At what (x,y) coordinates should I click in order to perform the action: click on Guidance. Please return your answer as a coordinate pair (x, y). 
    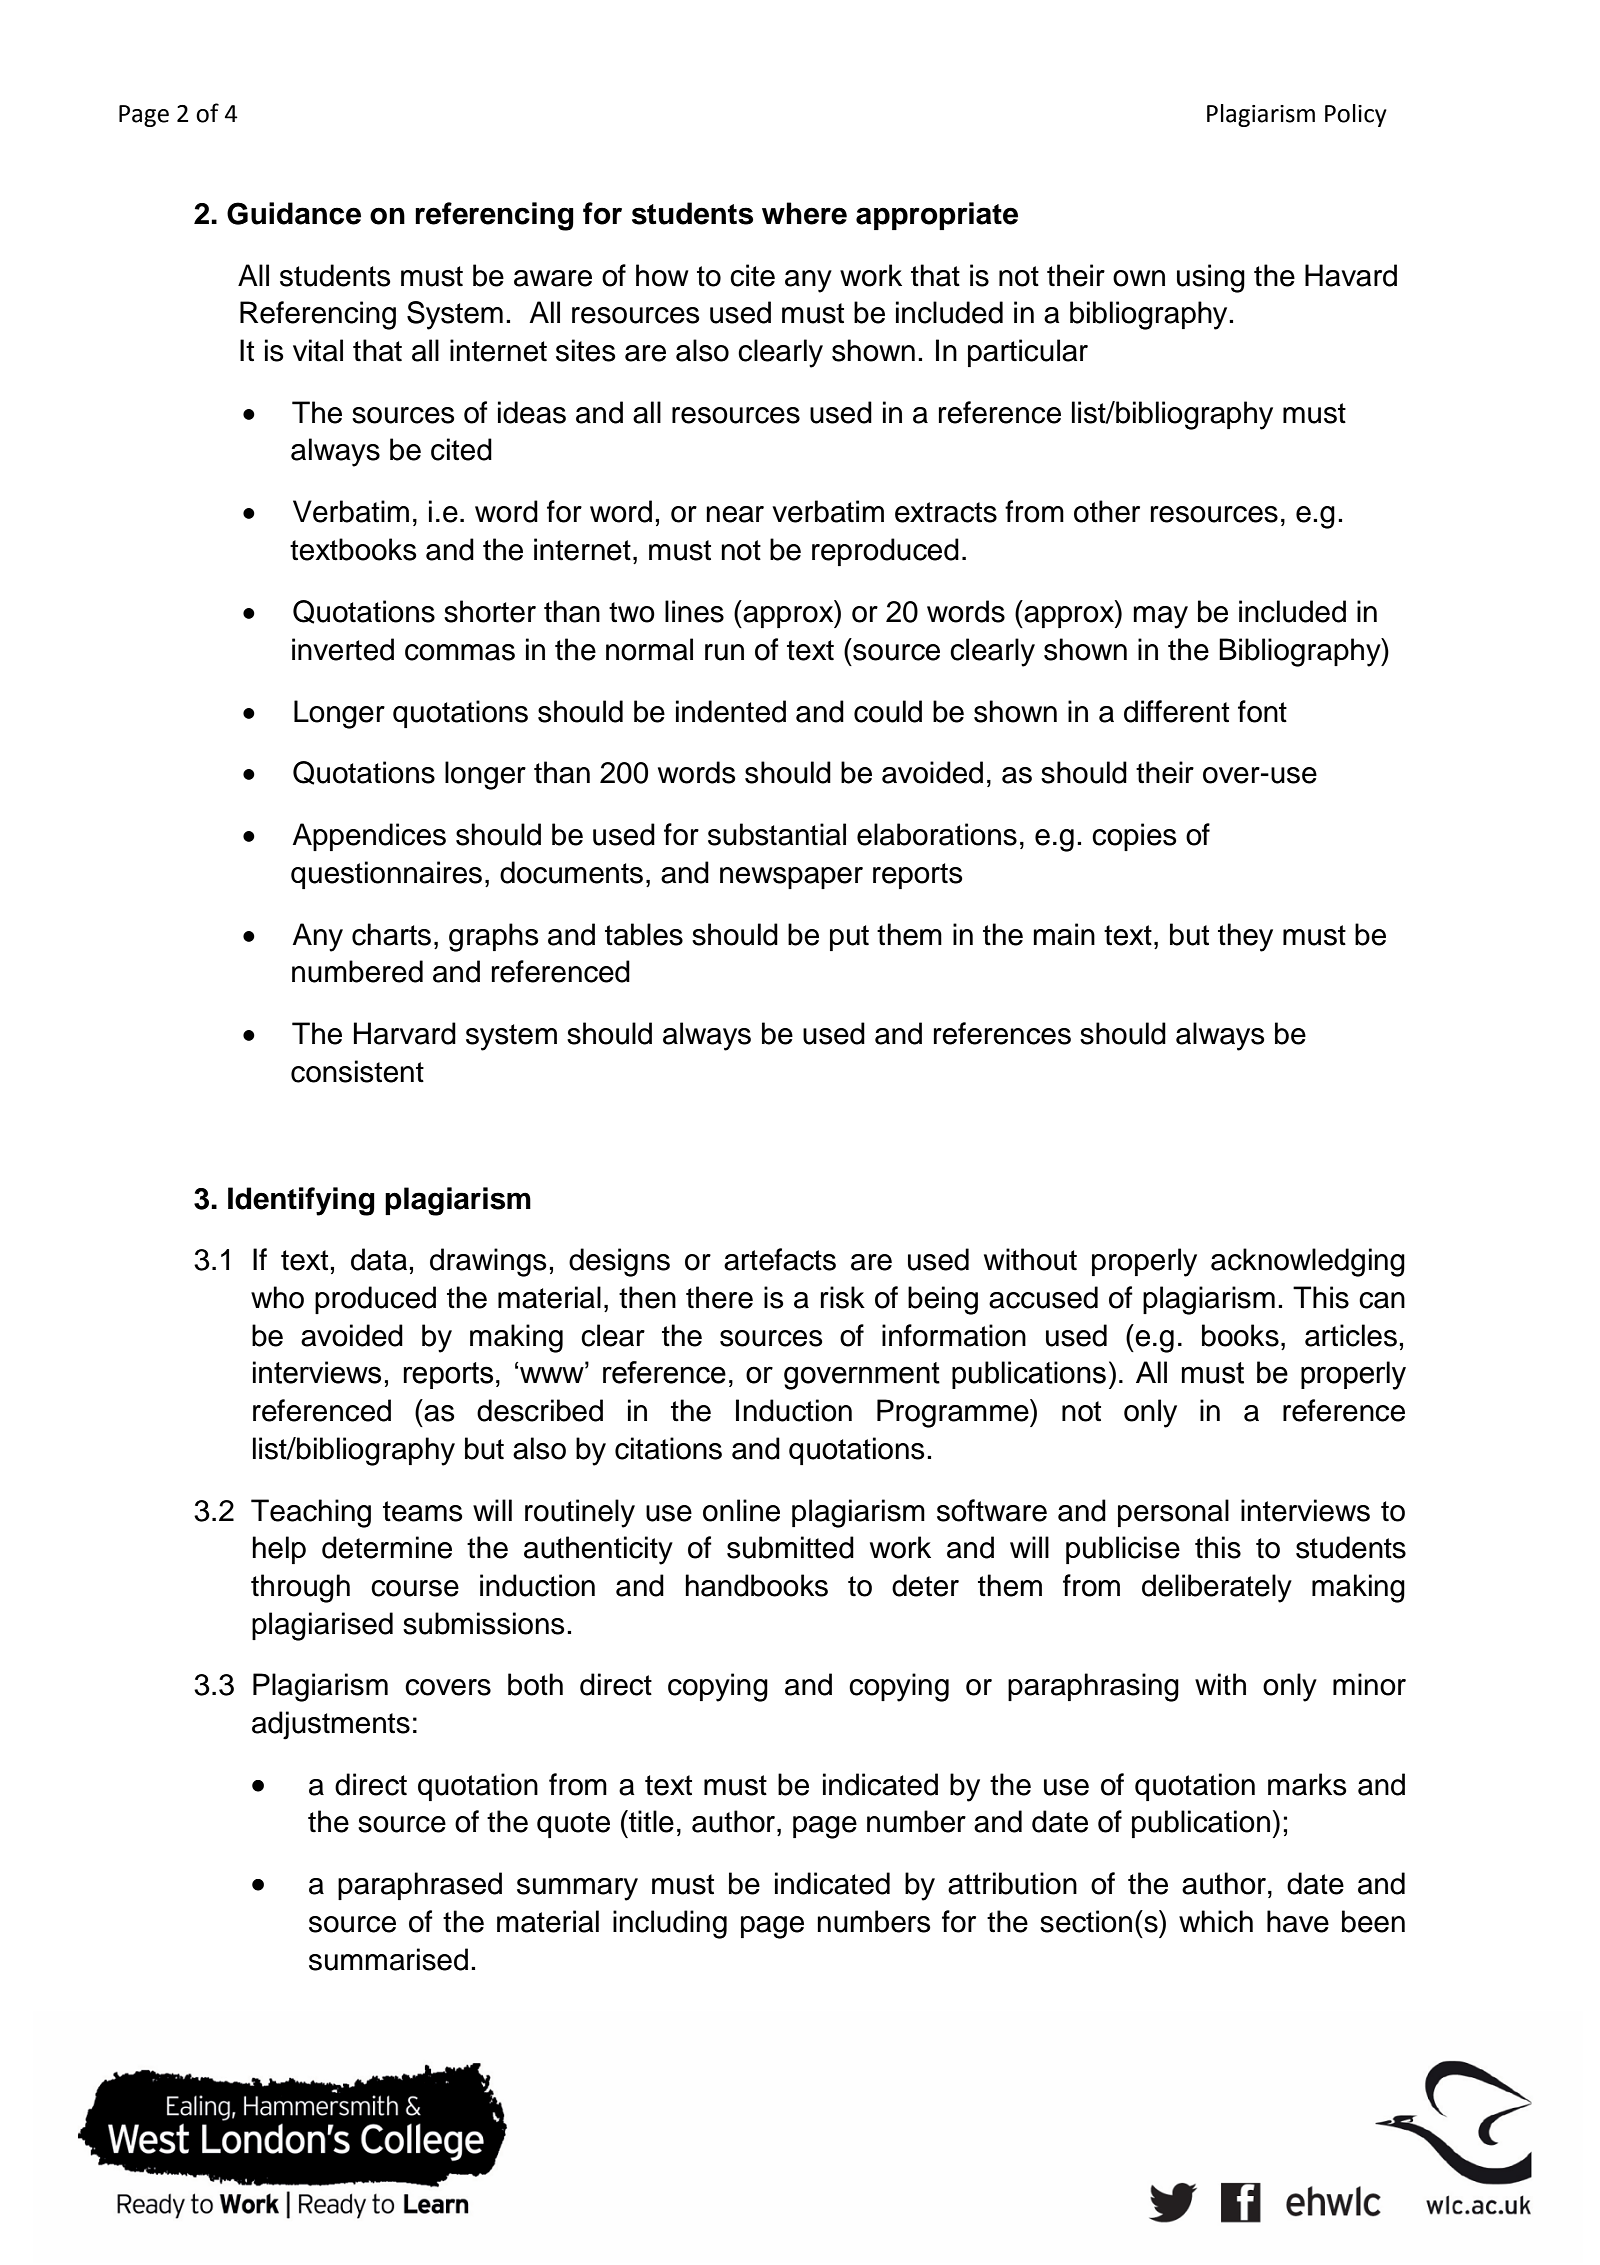
    Looking at the image, I should click on (294, 213).
